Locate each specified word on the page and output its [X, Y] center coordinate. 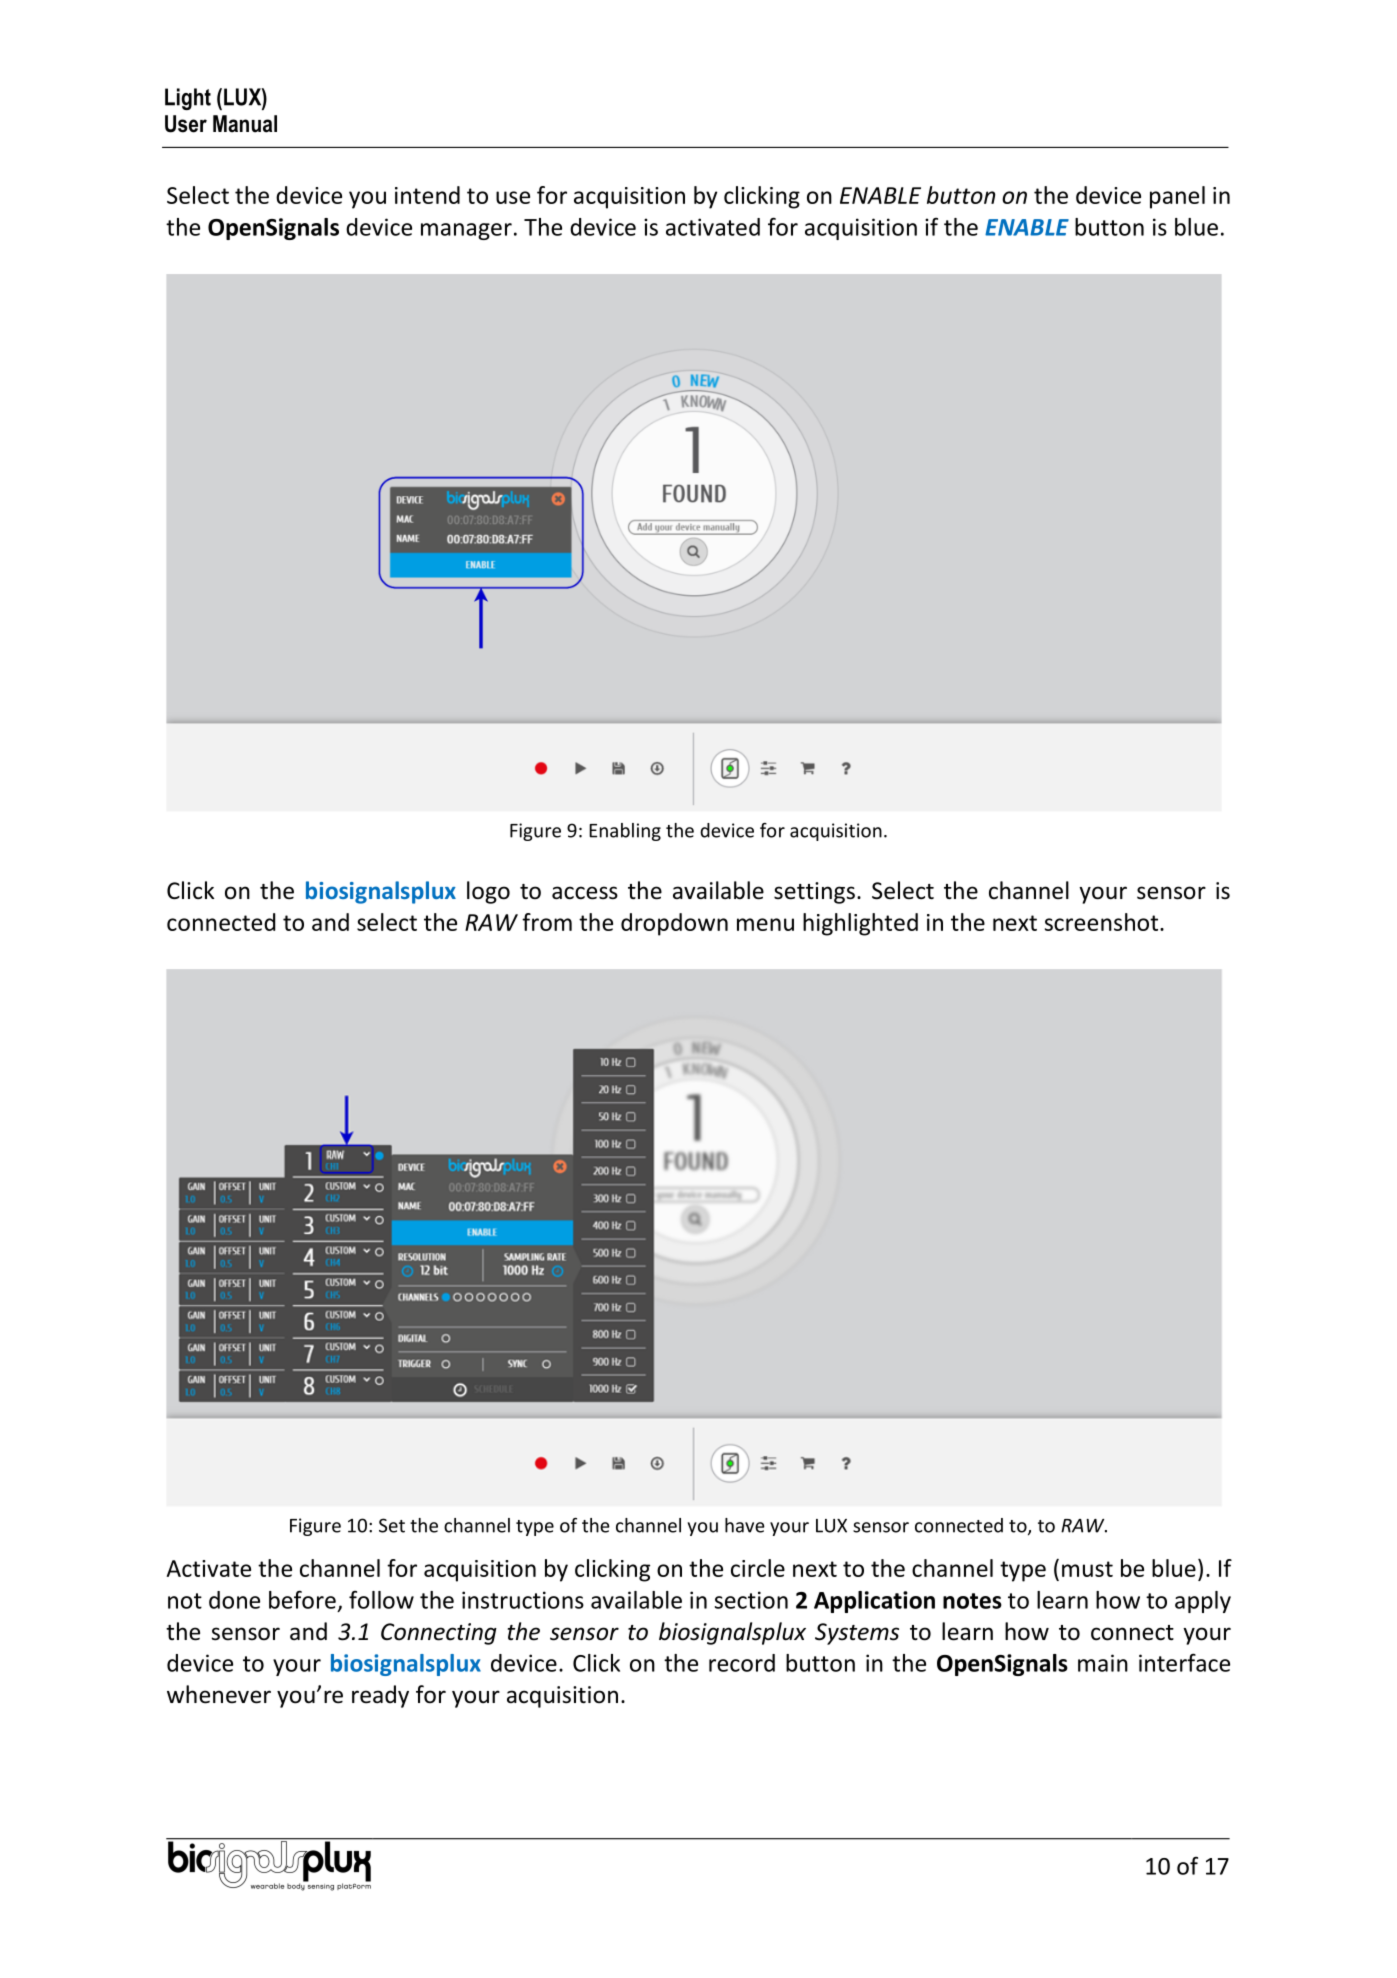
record [742, 1663]
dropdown [674, 924]
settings [814, 893]
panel [1177, 197]
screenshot [1101, 922]
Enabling [625, 832]
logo [488, 892]
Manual [245, 124]
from [547, 922]
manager [466, 231]
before [302, 1599]
